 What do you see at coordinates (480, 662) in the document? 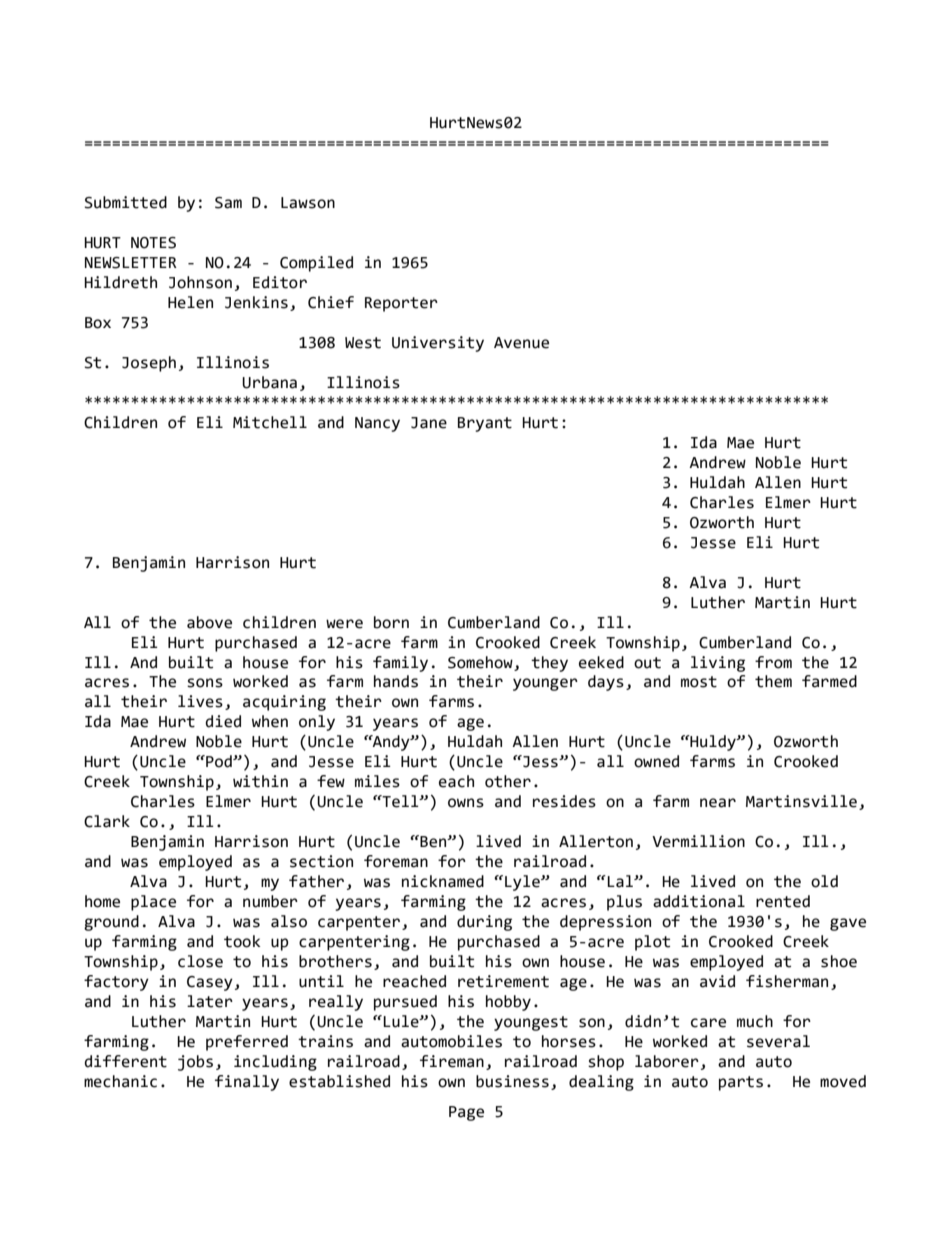
I see `Somehow` at bounding box center [480, 662].
